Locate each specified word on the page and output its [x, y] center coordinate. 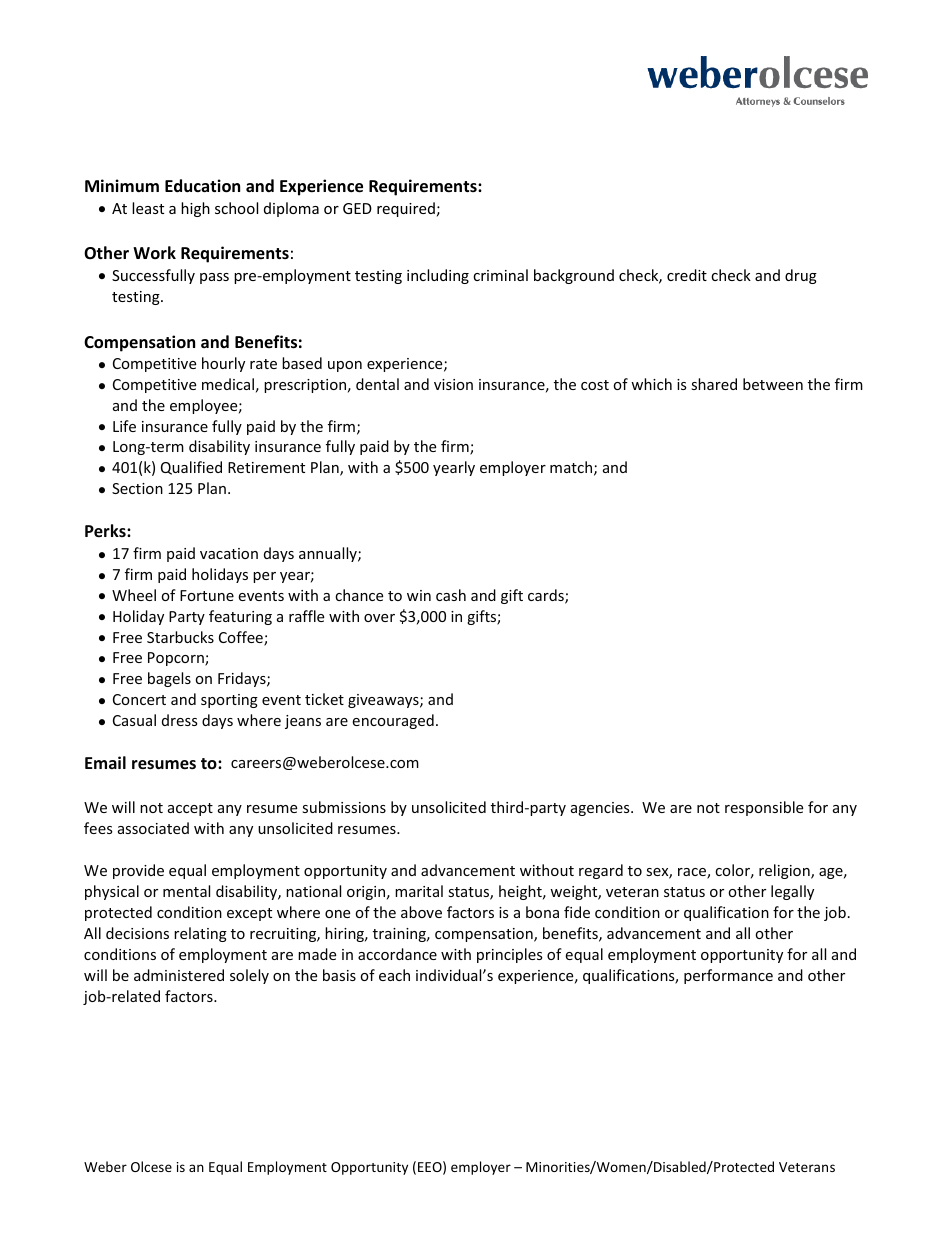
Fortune [207, 595]
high [195, 209]
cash [451, 595]
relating [200, 934]
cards [547, 596]
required [406, 209]
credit [687, 275]
